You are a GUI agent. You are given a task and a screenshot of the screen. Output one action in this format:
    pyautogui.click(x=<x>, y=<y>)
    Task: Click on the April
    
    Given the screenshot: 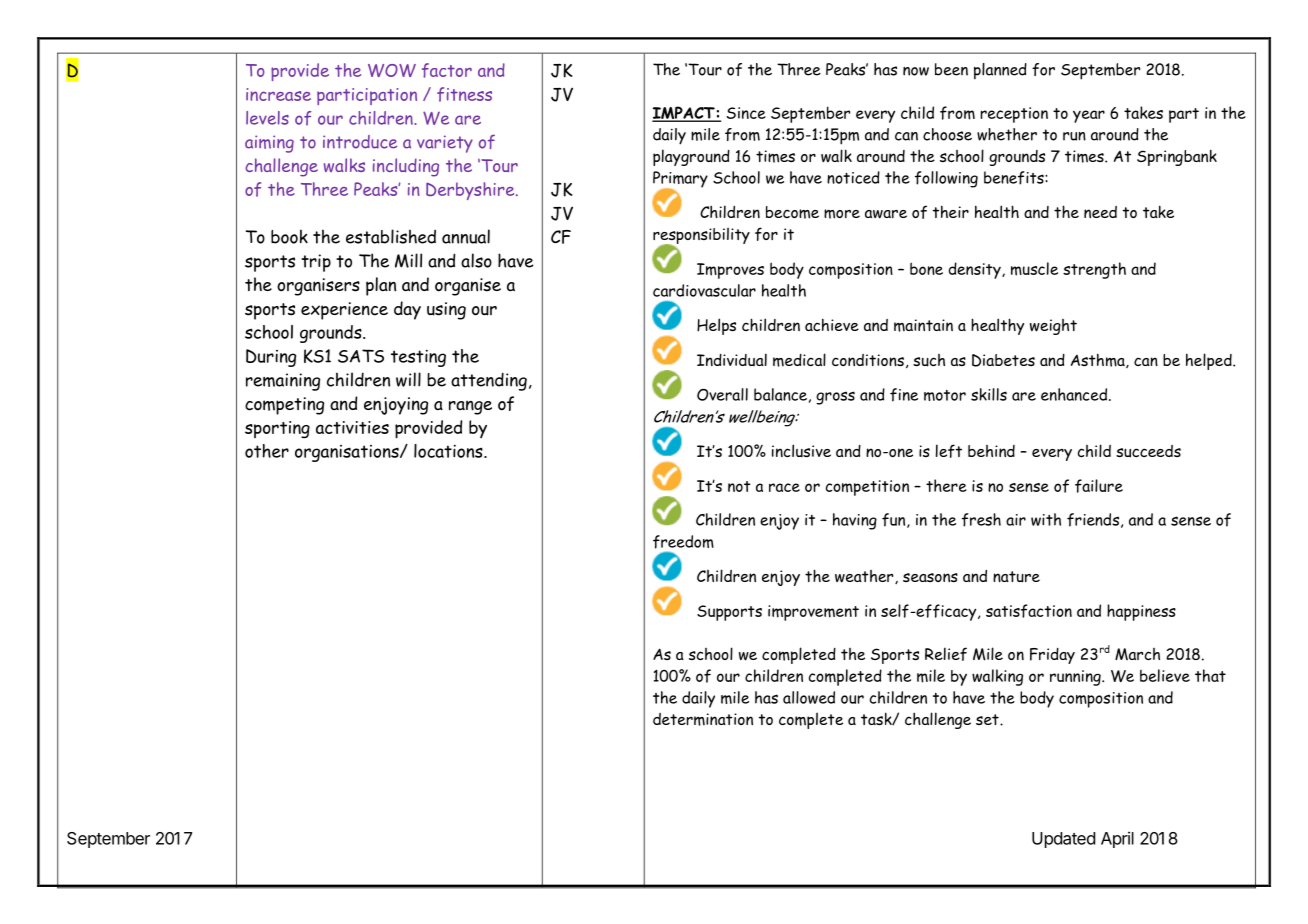 What is the action you would take?
    pyautogui.click(x=1117, y=839)
